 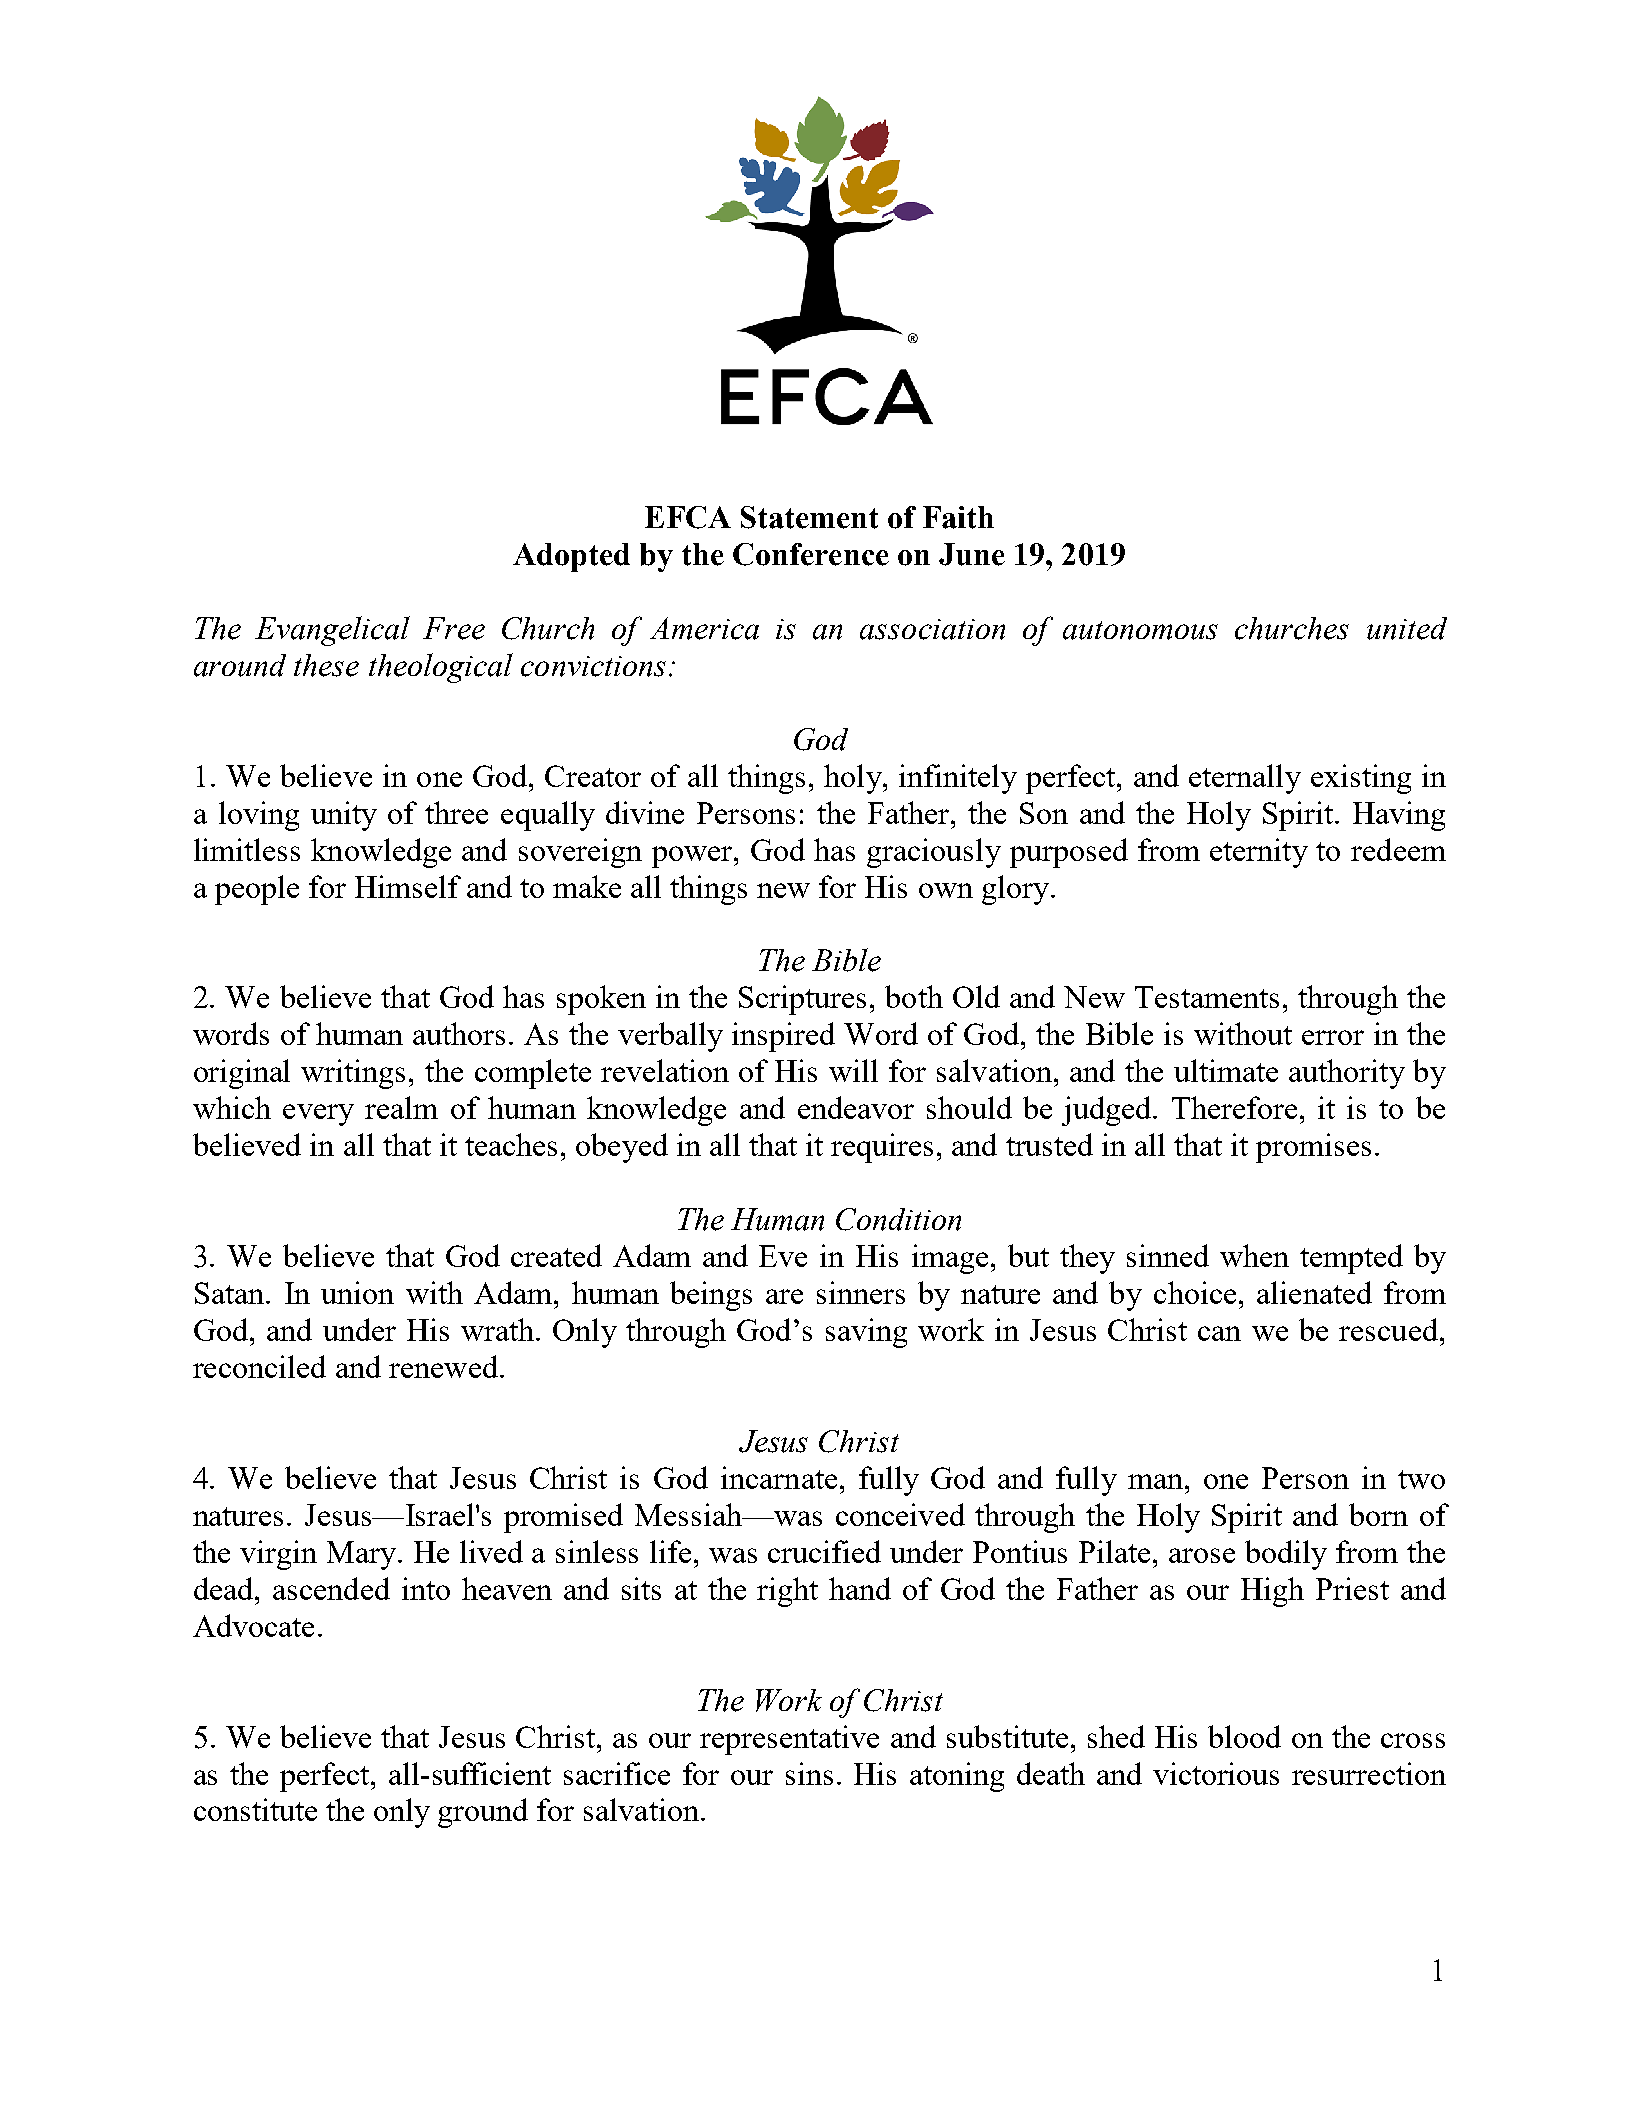 What do you see at coordinates (882, 1148) in the screenshot?
I see `requires` at bounding box center [882, 1148].
